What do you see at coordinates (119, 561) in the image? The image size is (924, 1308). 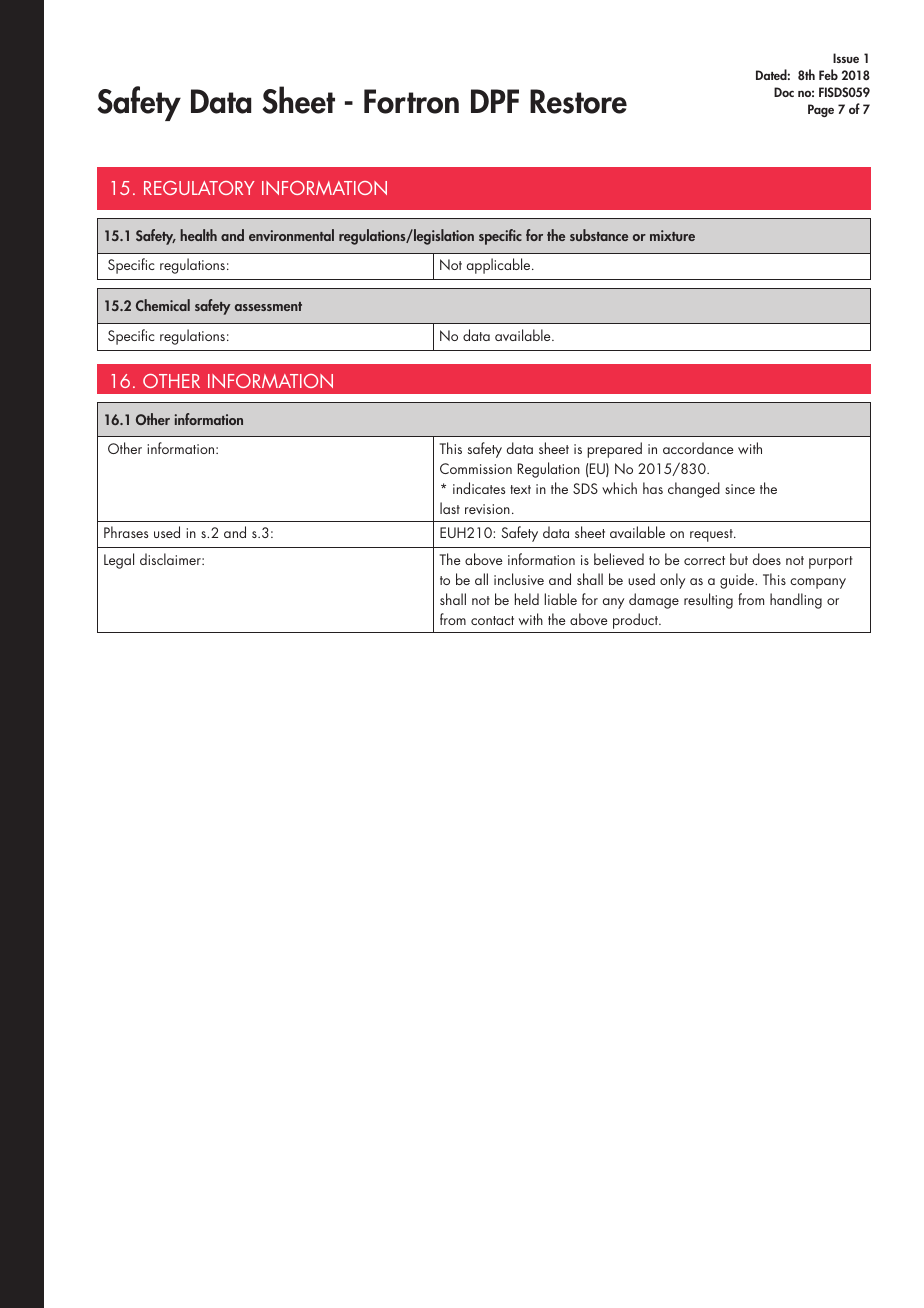 I see `Legal` at bounding box center [119, 561].
